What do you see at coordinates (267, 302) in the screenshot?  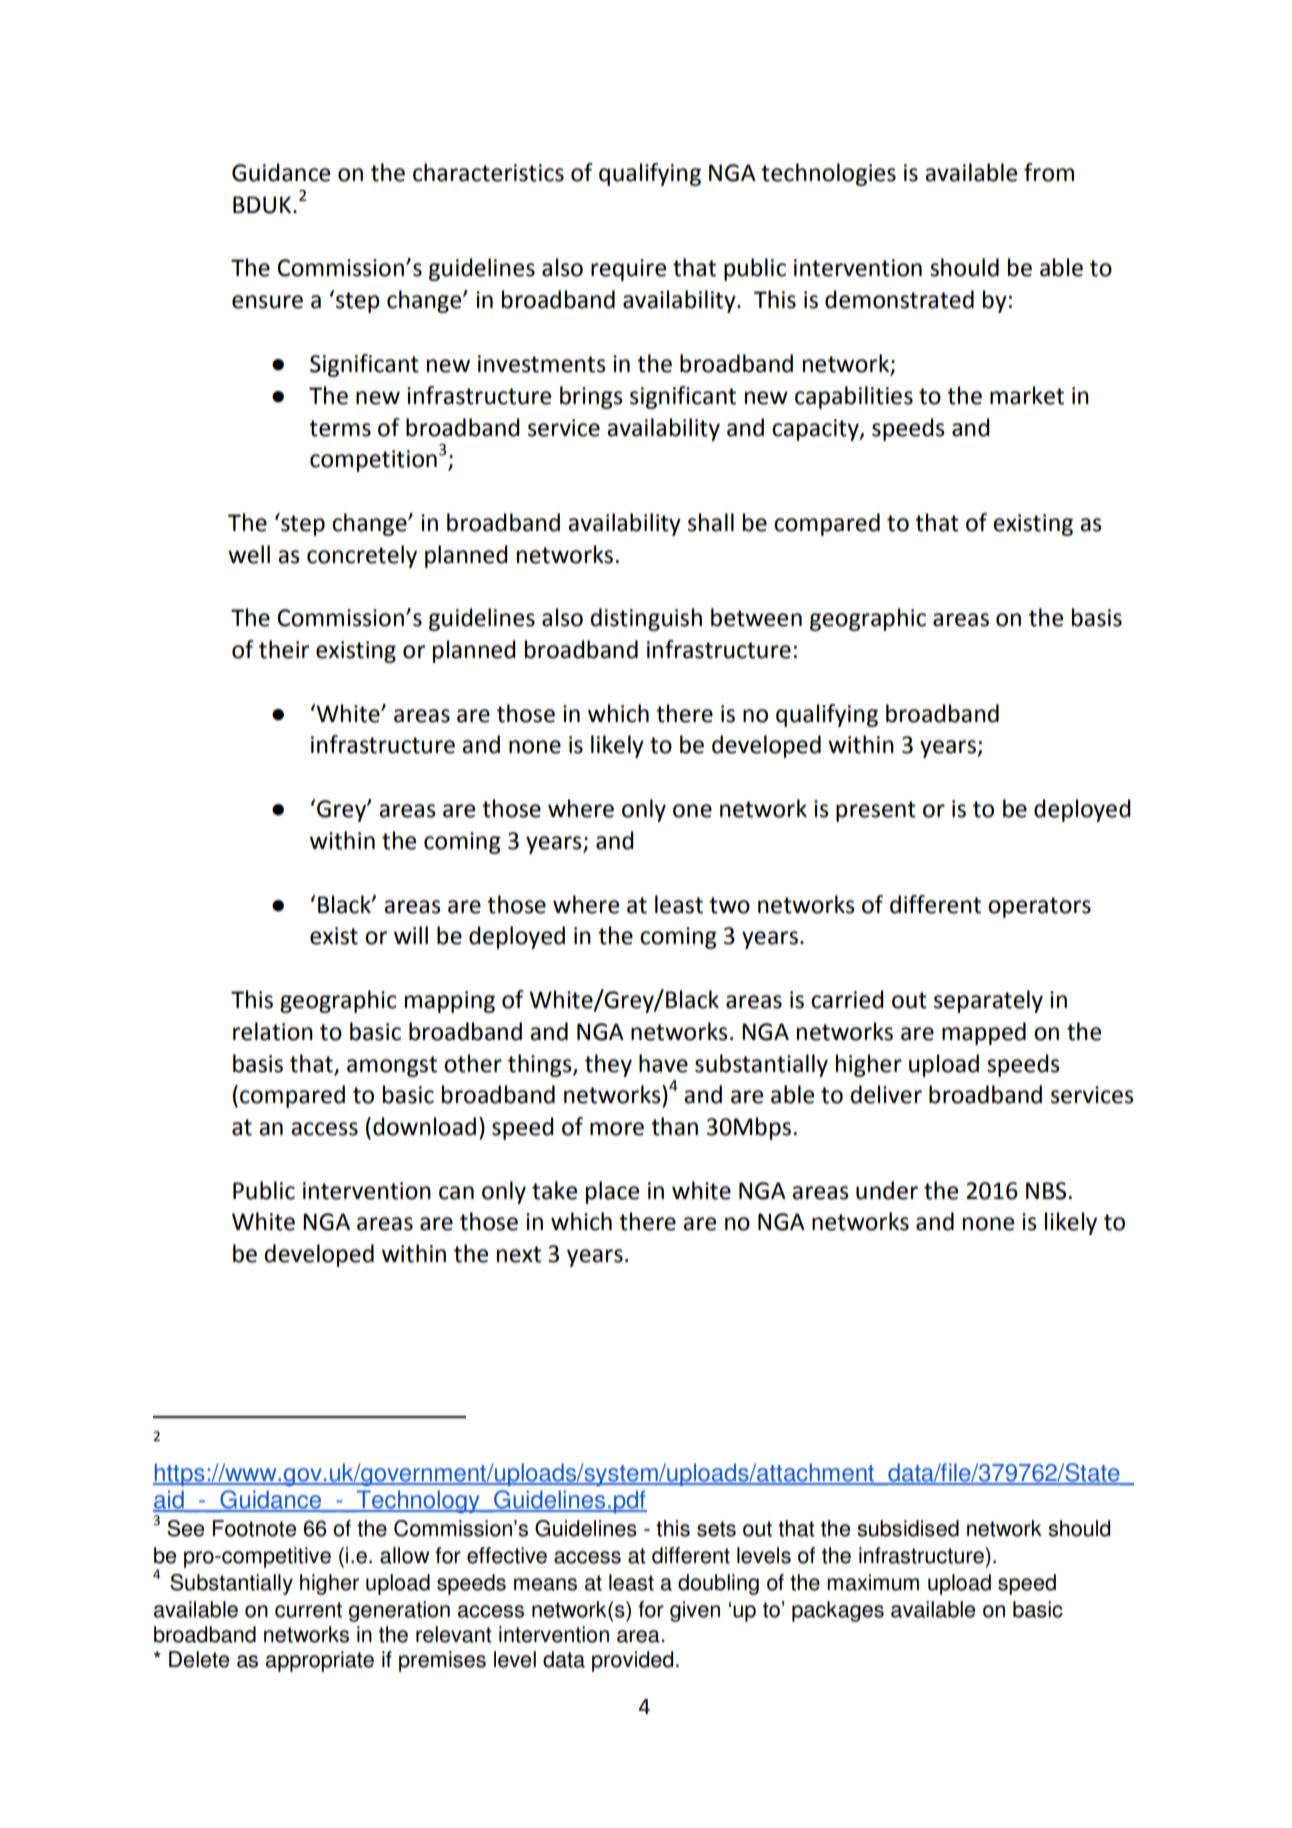 I see `ensure` at bounding box center [267, 302].
